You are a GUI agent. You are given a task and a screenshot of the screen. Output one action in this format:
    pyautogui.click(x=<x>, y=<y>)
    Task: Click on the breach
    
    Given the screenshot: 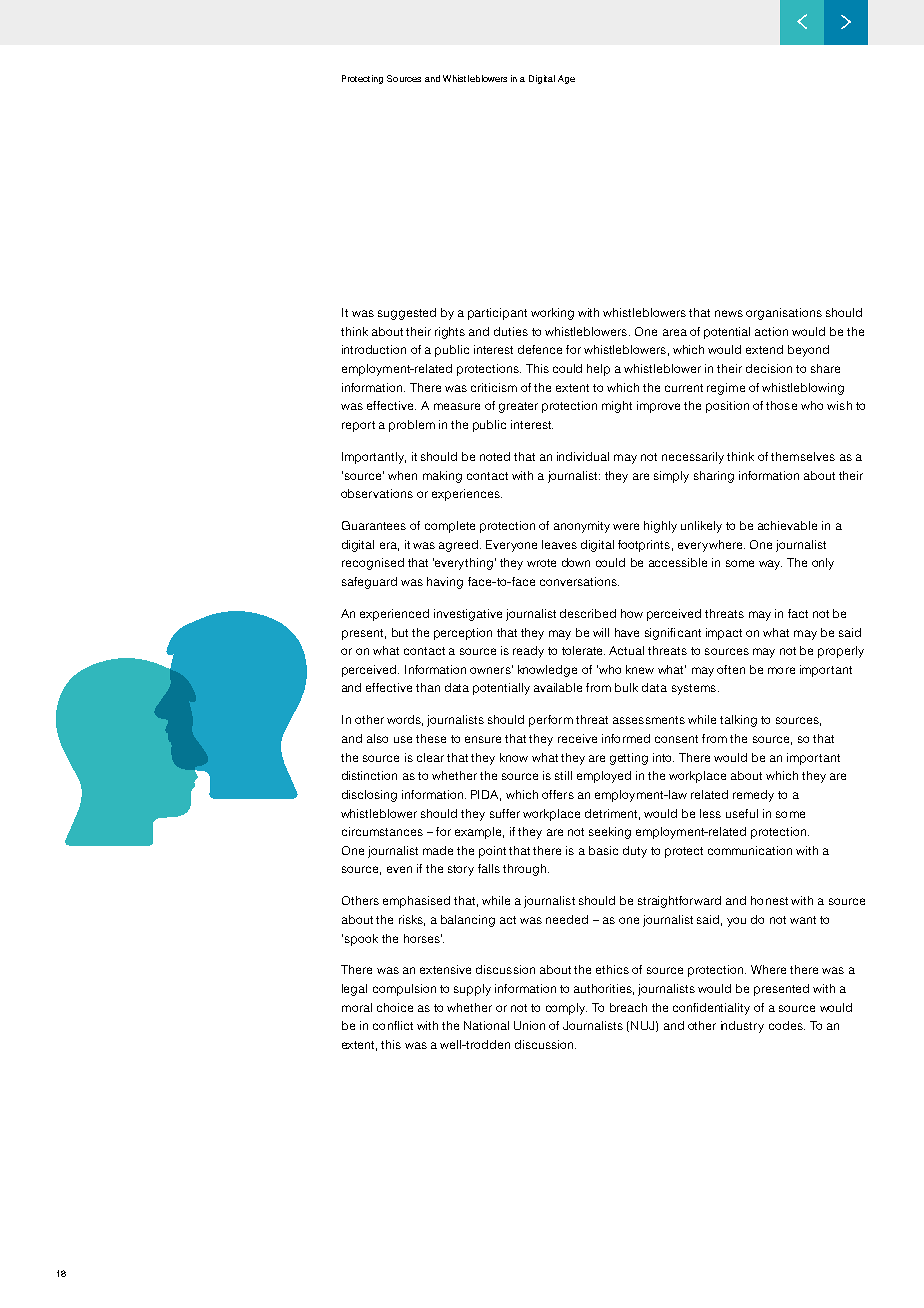 What is the action you would take?
    pyautogui.click(x=628, y=1007)
